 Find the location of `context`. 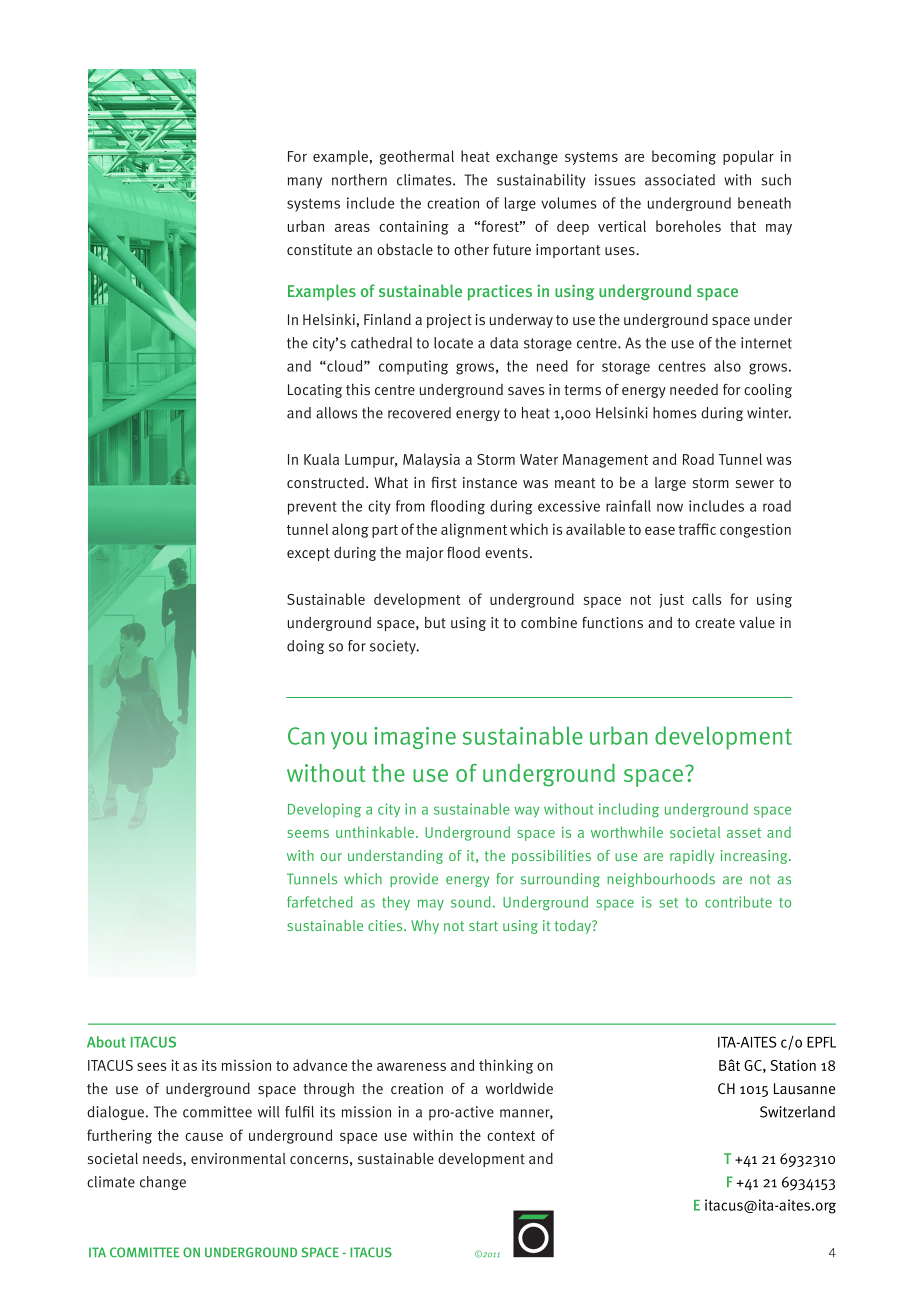

context is located at coordinates (511, 1136).
